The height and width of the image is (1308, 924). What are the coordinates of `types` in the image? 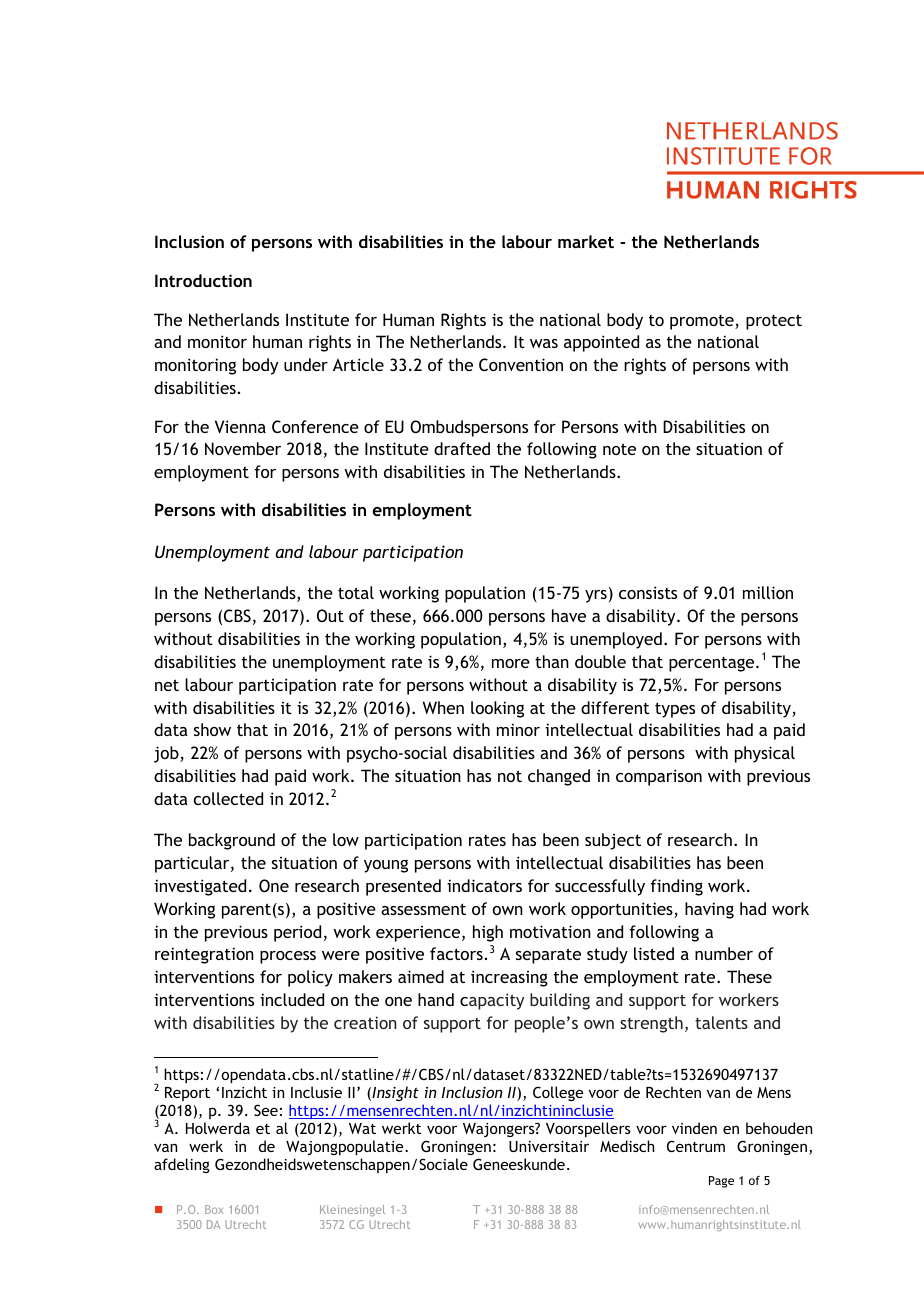 It's located at (675, 710).
